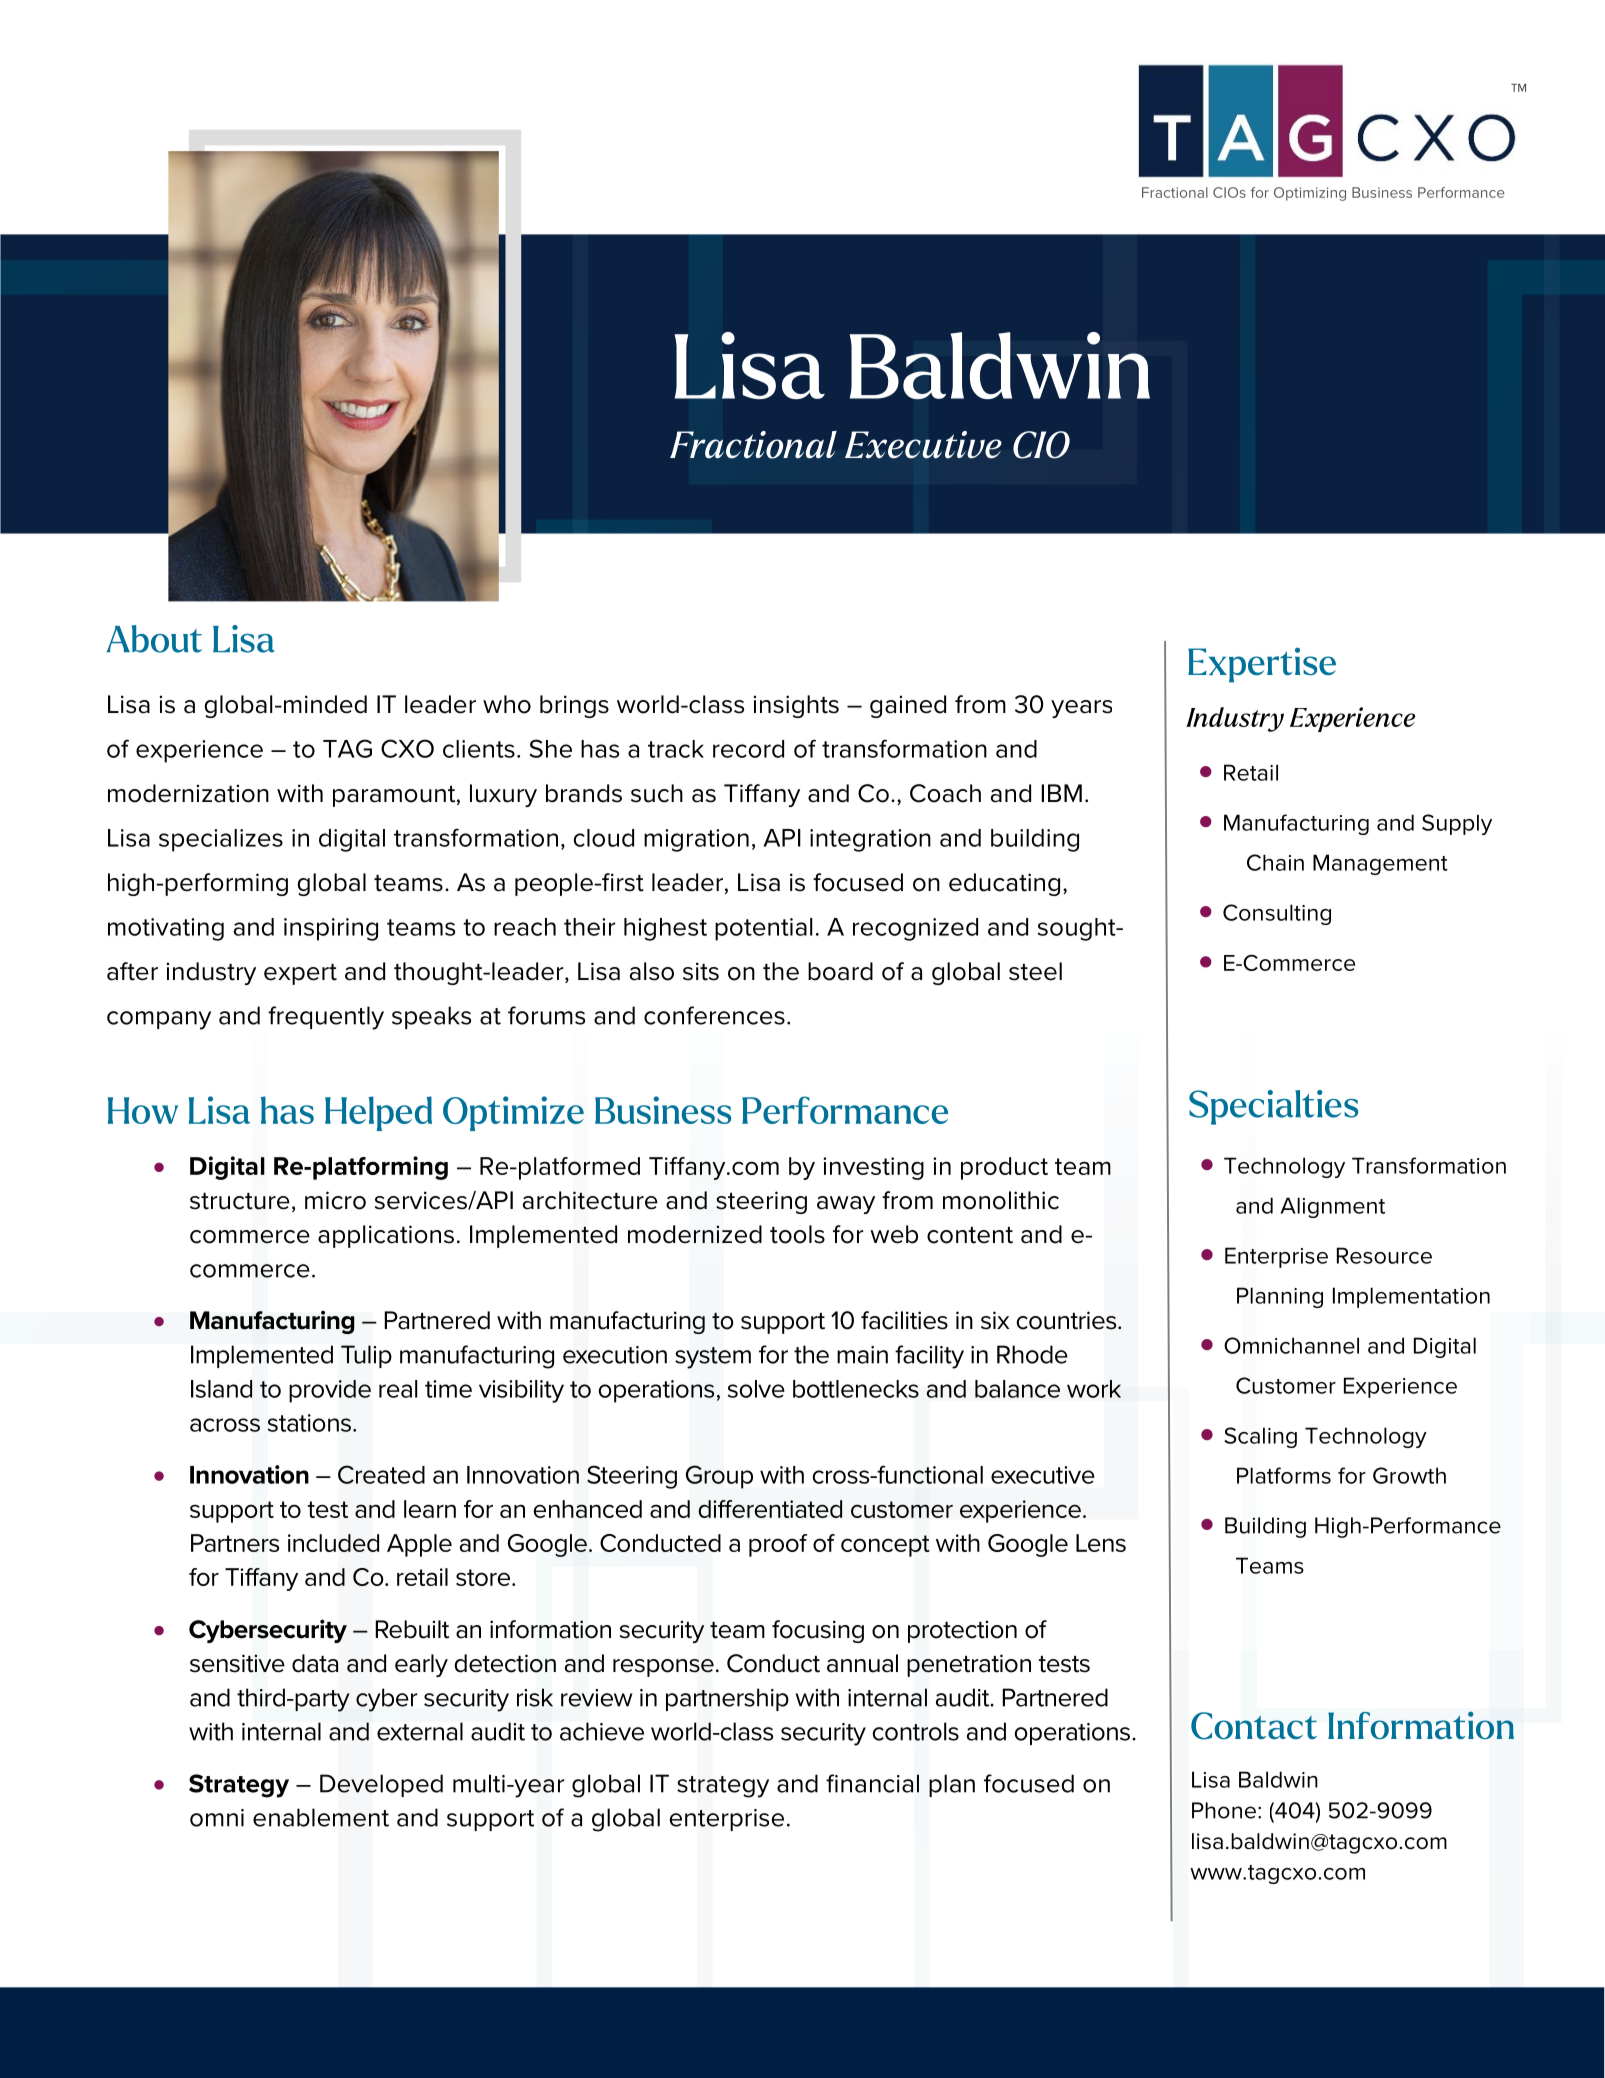 This screenshot has height=2078, width=1605. Describe the element at coordinates (908, 706) in the screenshot. I see `gained` at that location.
